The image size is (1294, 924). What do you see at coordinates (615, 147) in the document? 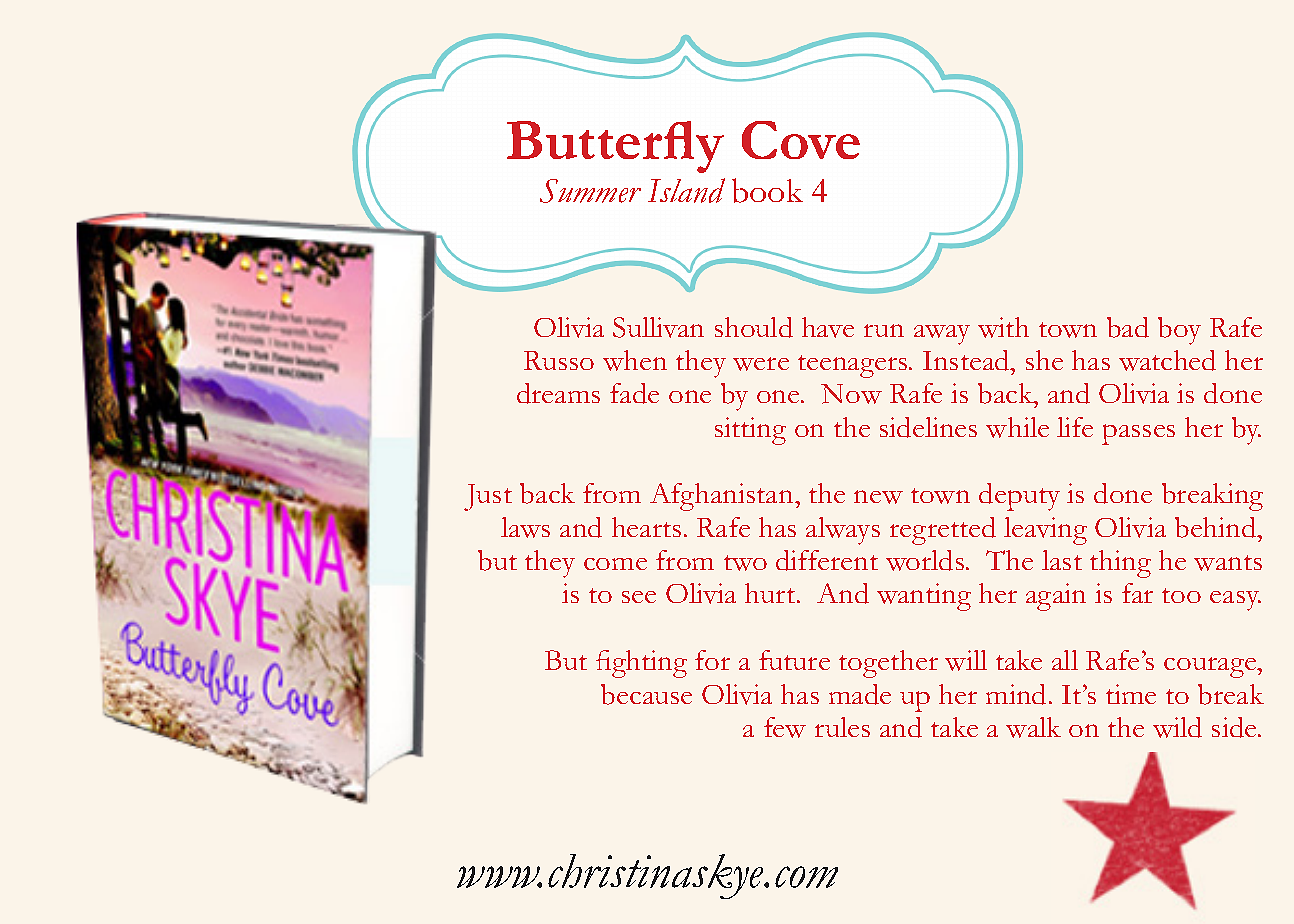
I see `Butterfly` at bounding box center [615, 147].
